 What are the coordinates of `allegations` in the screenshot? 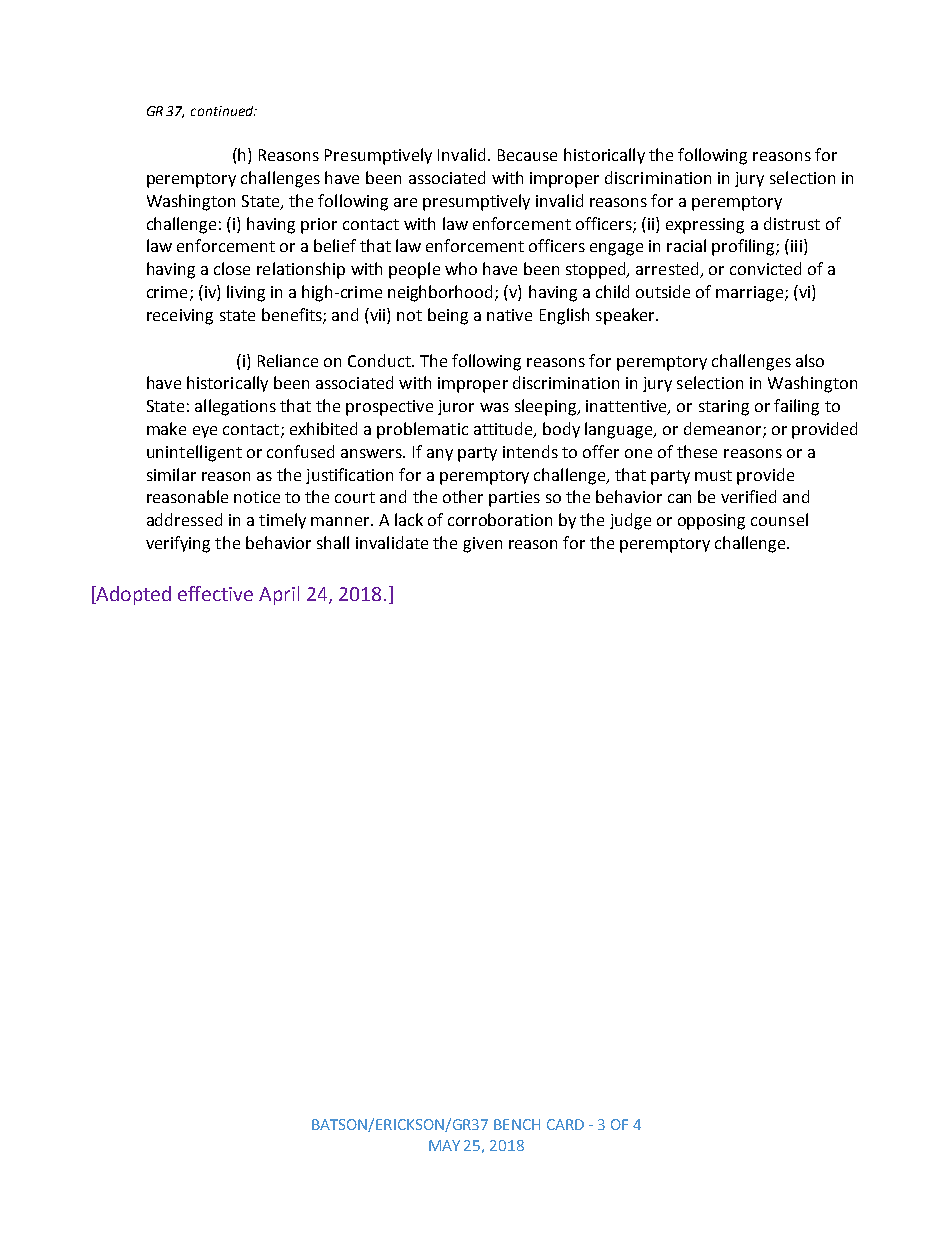 It's located at (235, 407).
